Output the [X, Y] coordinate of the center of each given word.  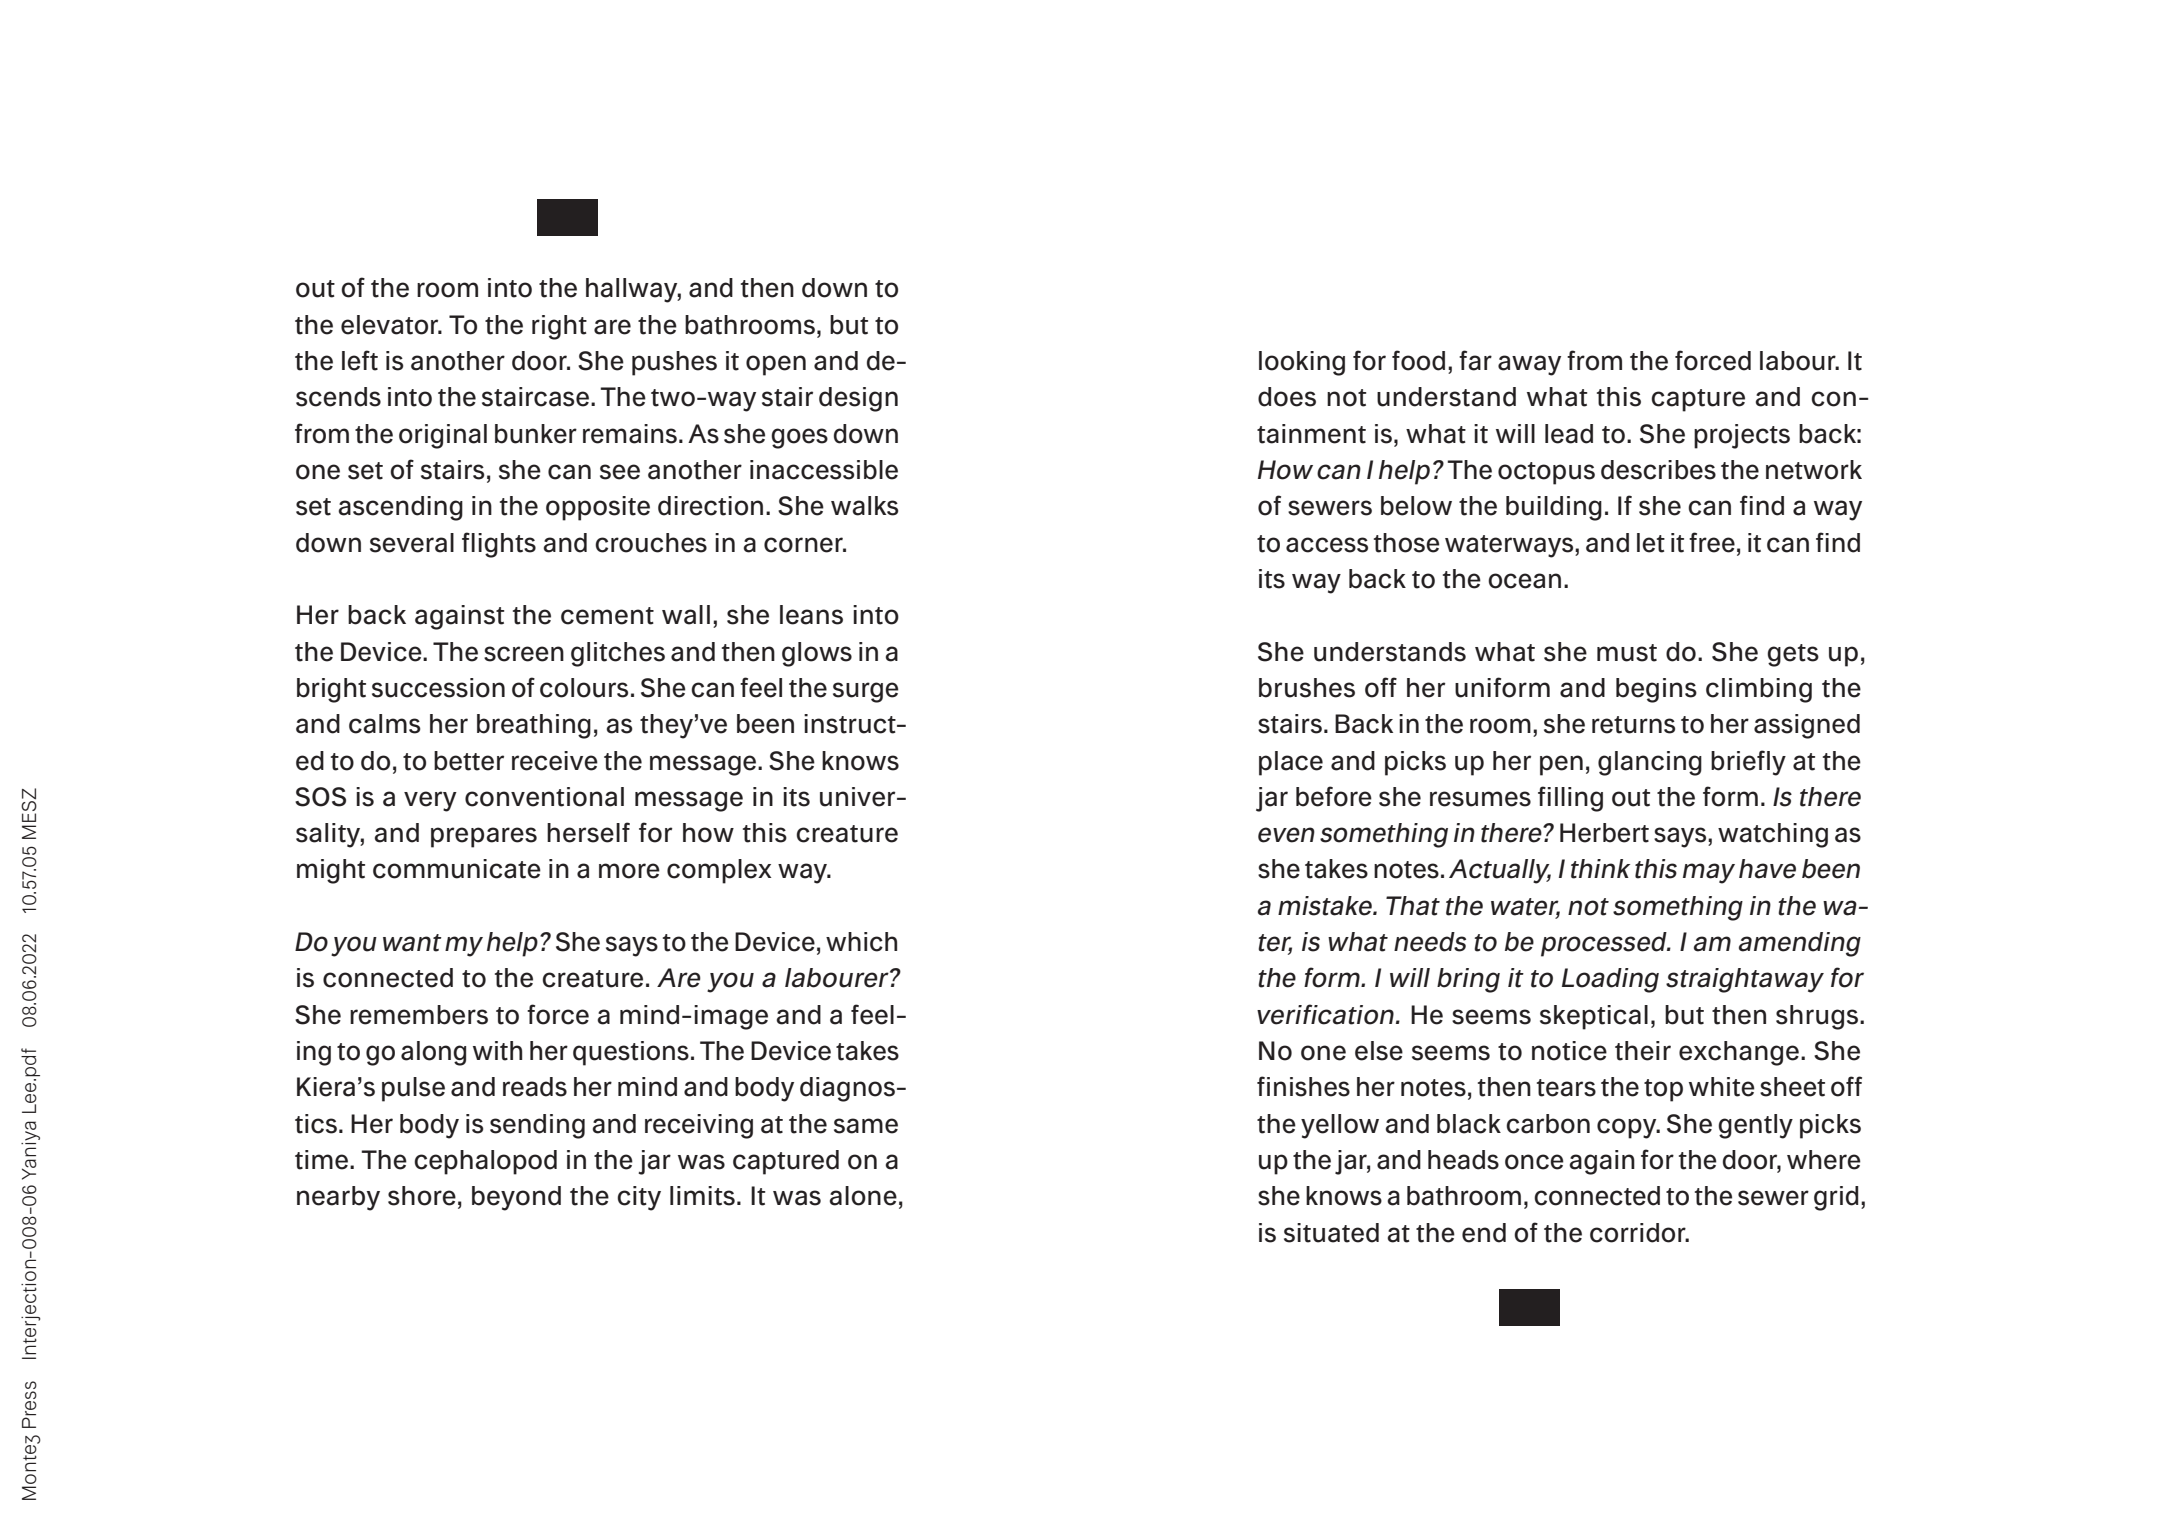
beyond [516, 1198]
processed [1605, 944]
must [1627, 653]
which [861, 942]
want [412, 943]
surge [866, 692]
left [360, 360]
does [1287, 397]
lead [1569, 434]
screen [524, 654]
